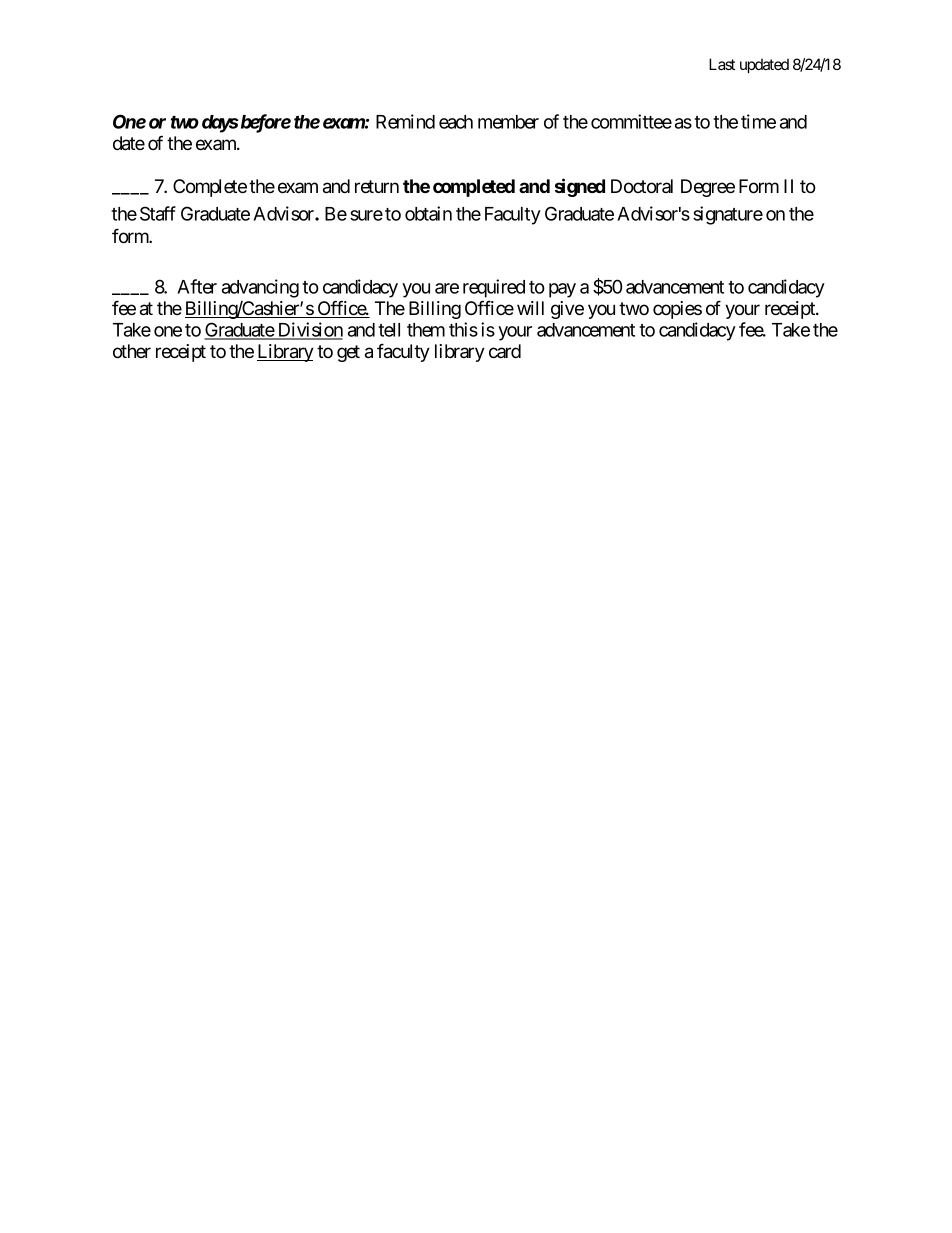  Describe the element at coordinates (158, 213) in the page. I see `Staff` at that location.
